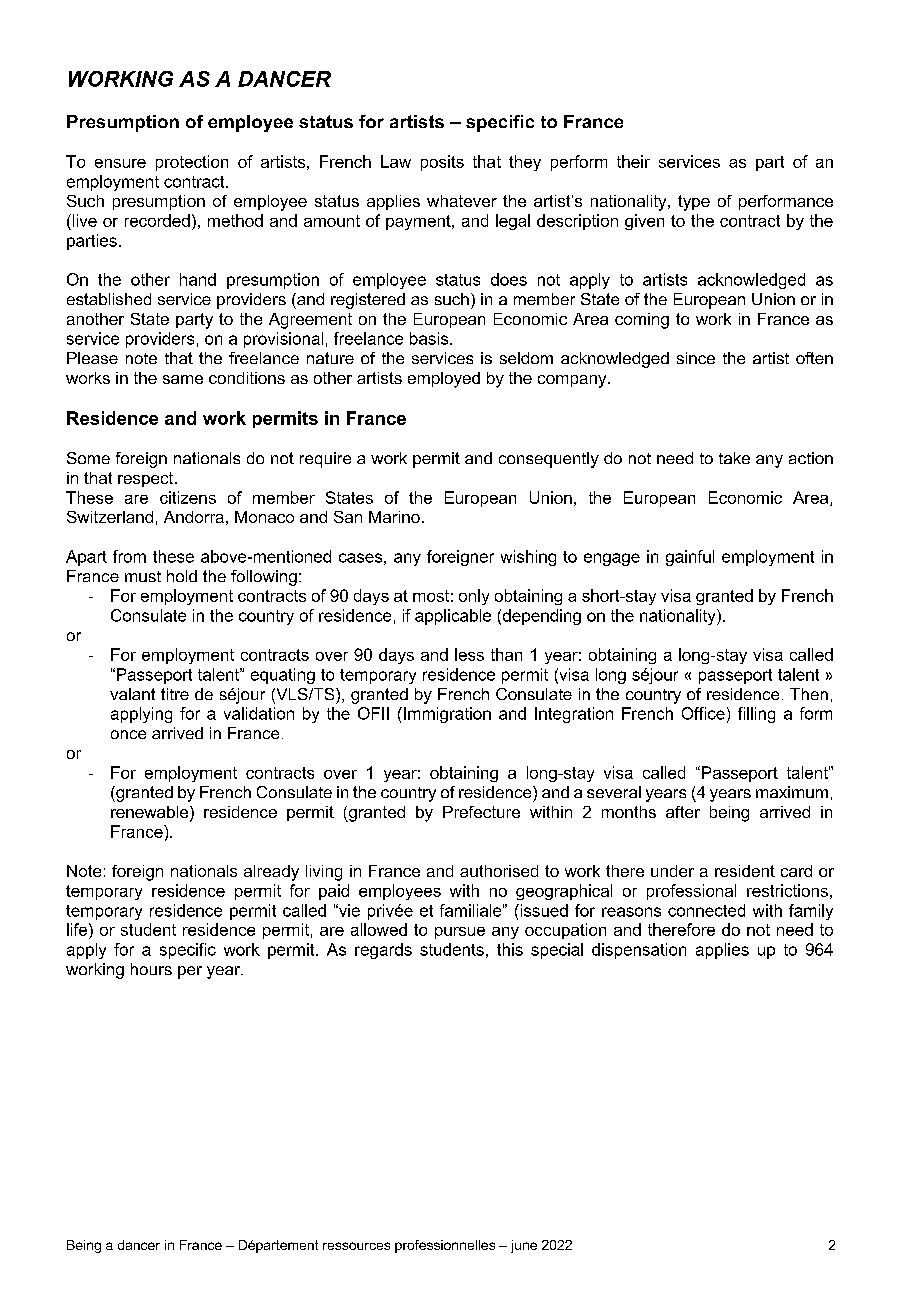  Describe the element at coordinates (157, 220) in the image. I see `recorded` at that location.
